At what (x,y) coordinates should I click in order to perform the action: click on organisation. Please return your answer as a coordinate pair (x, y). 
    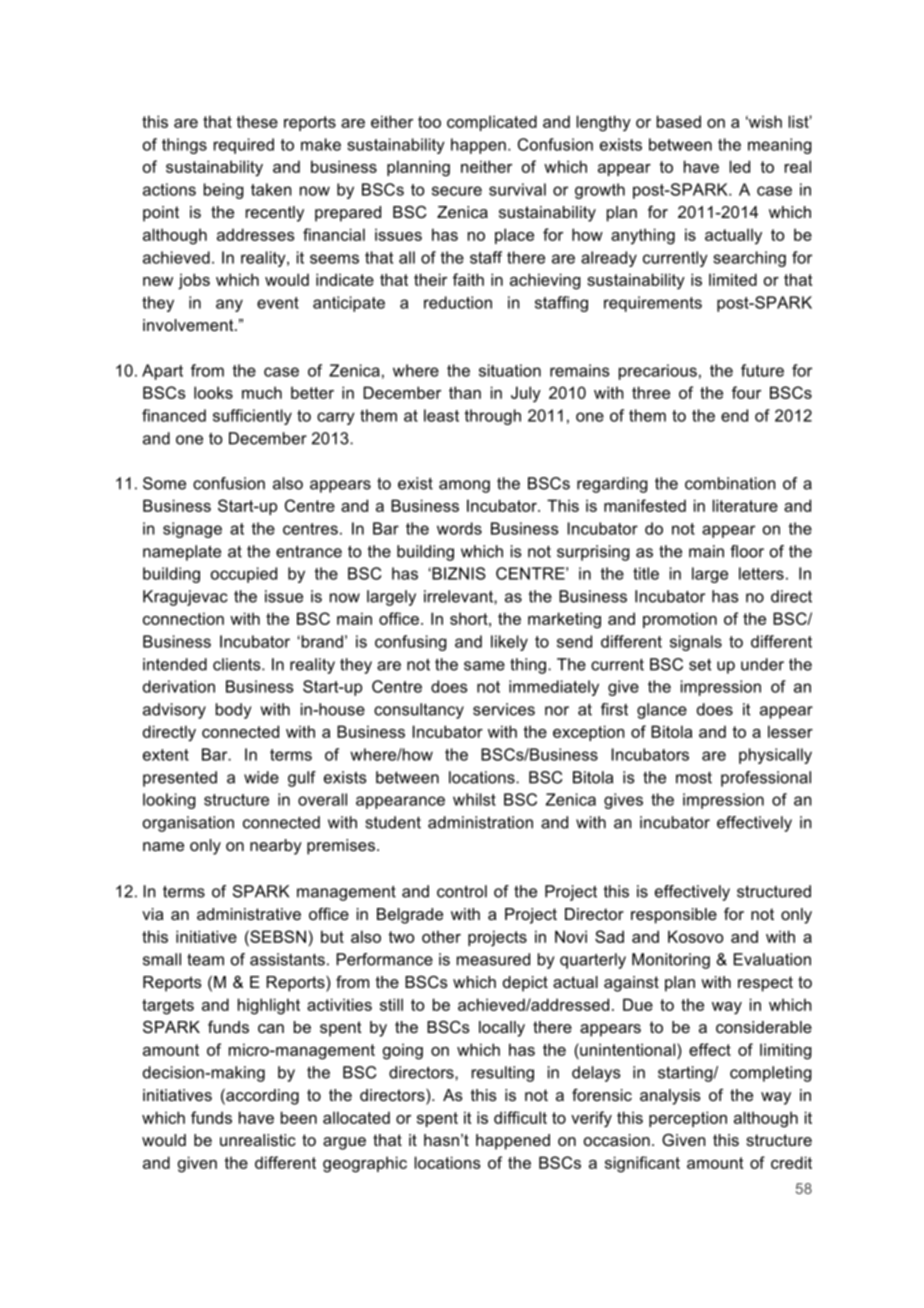
    Looking at the image, I should click on (188, 824).
